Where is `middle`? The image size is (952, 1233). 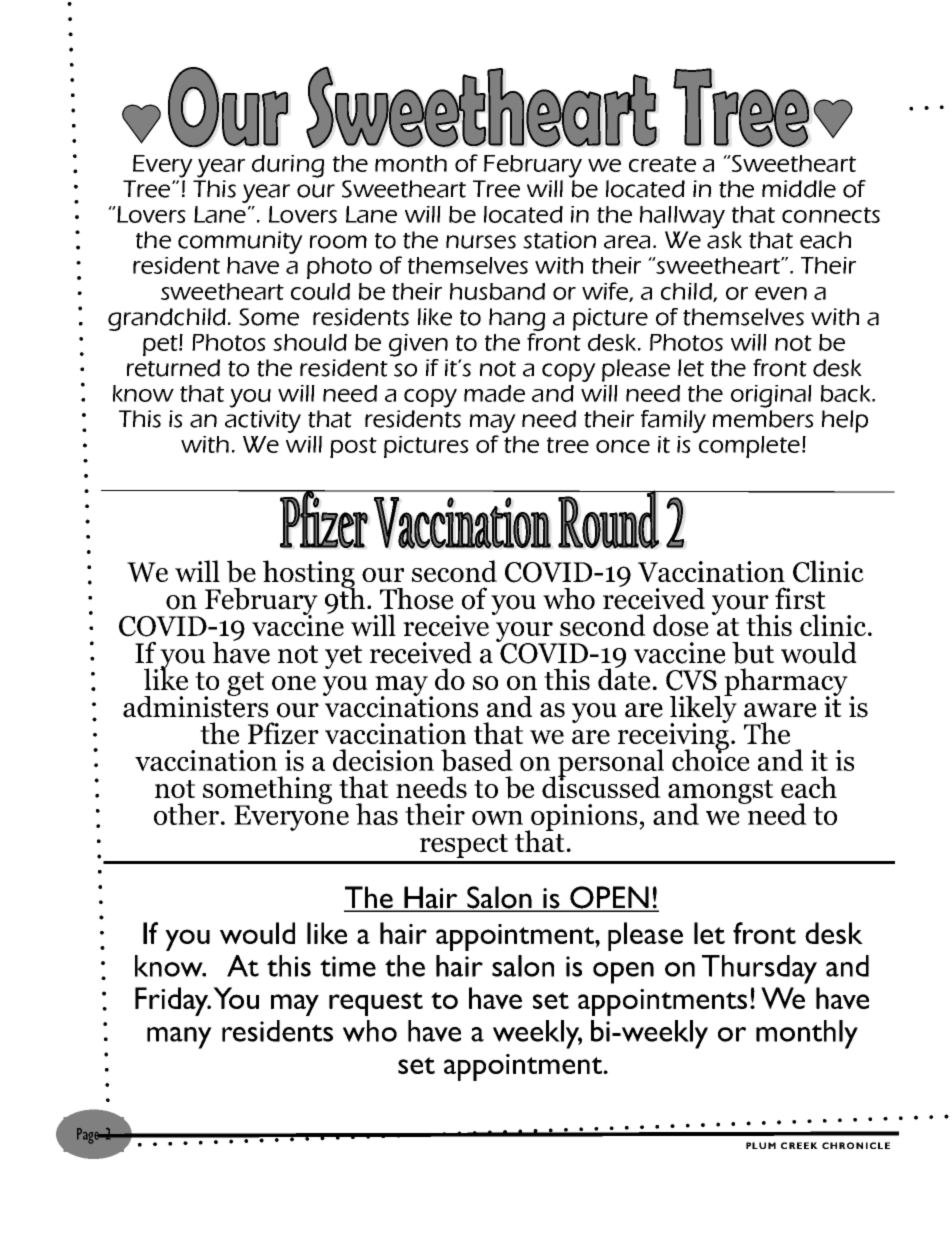 middle is located at coordinates (799, 189).
